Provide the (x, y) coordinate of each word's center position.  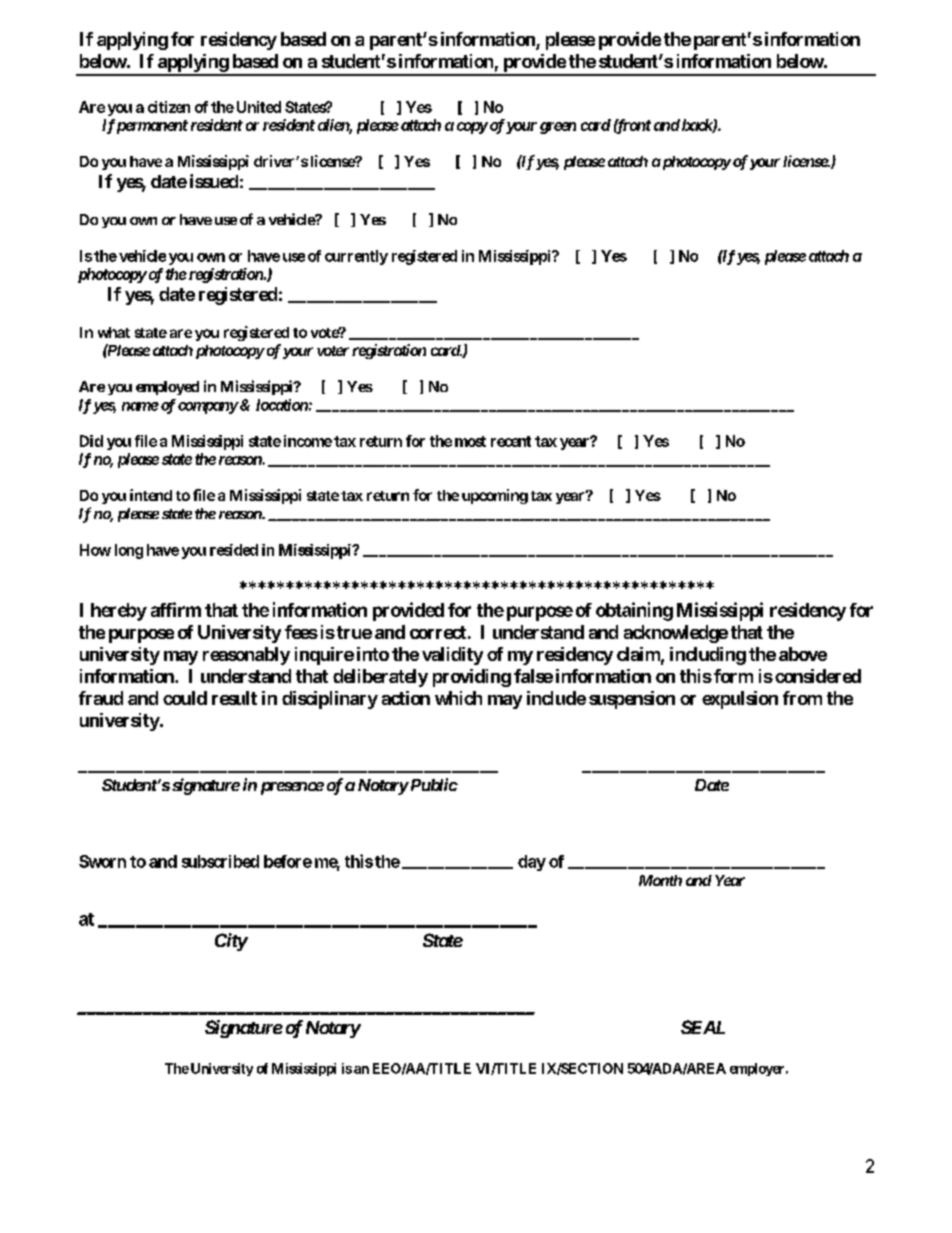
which (458, 698)
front (632, 126)
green (558, 128)
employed (167, 388)
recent (511, 441)
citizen (169, 107)
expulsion (740, 700)
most (470, 441)
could (185, 698)
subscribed (220, 861)
